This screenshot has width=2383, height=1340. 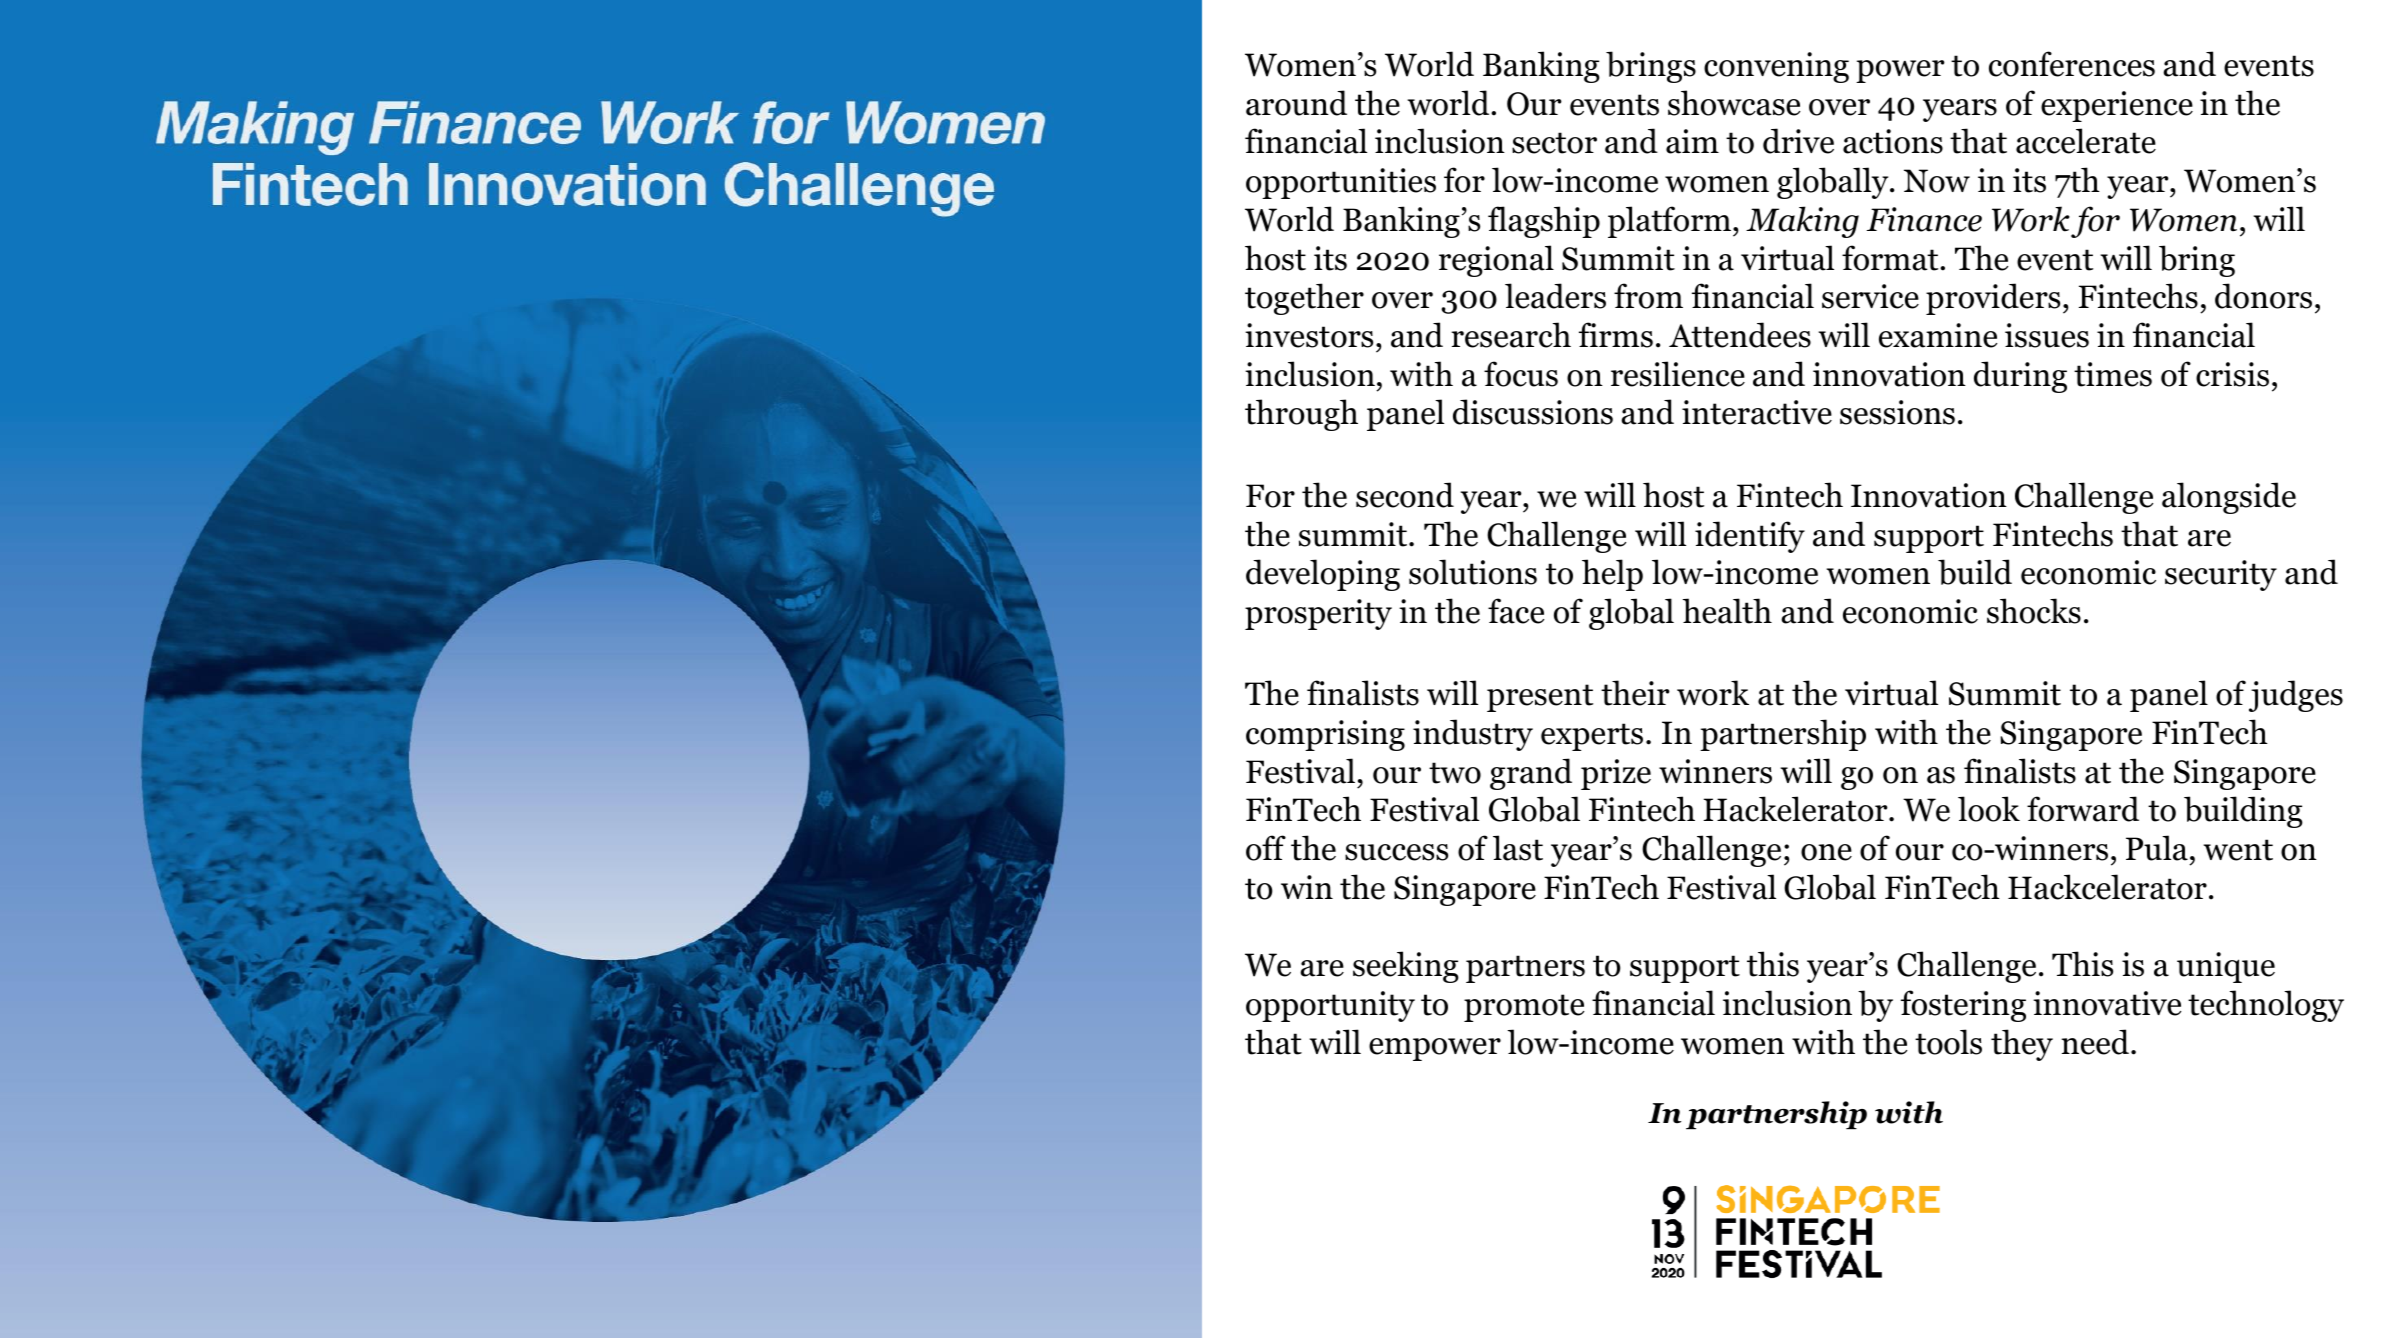 What do you see at coordinates (1948, 1042) in the screenshot?
I see `tools` at bounding box center [1948, 1042].
